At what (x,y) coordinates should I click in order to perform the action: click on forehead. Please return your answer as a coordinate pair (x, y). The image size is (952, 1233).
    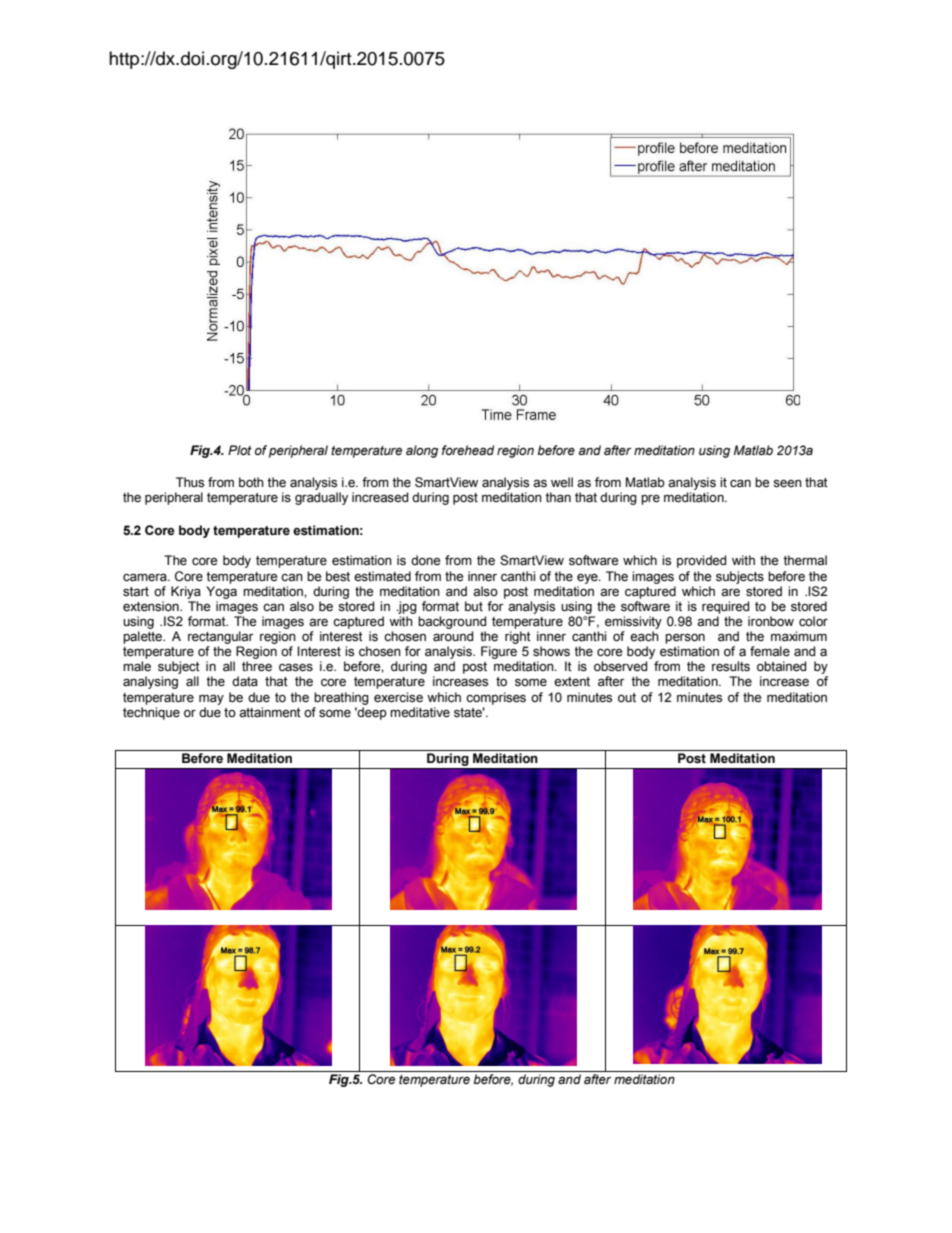
    Looking at the image, I should click on (468, 450).
